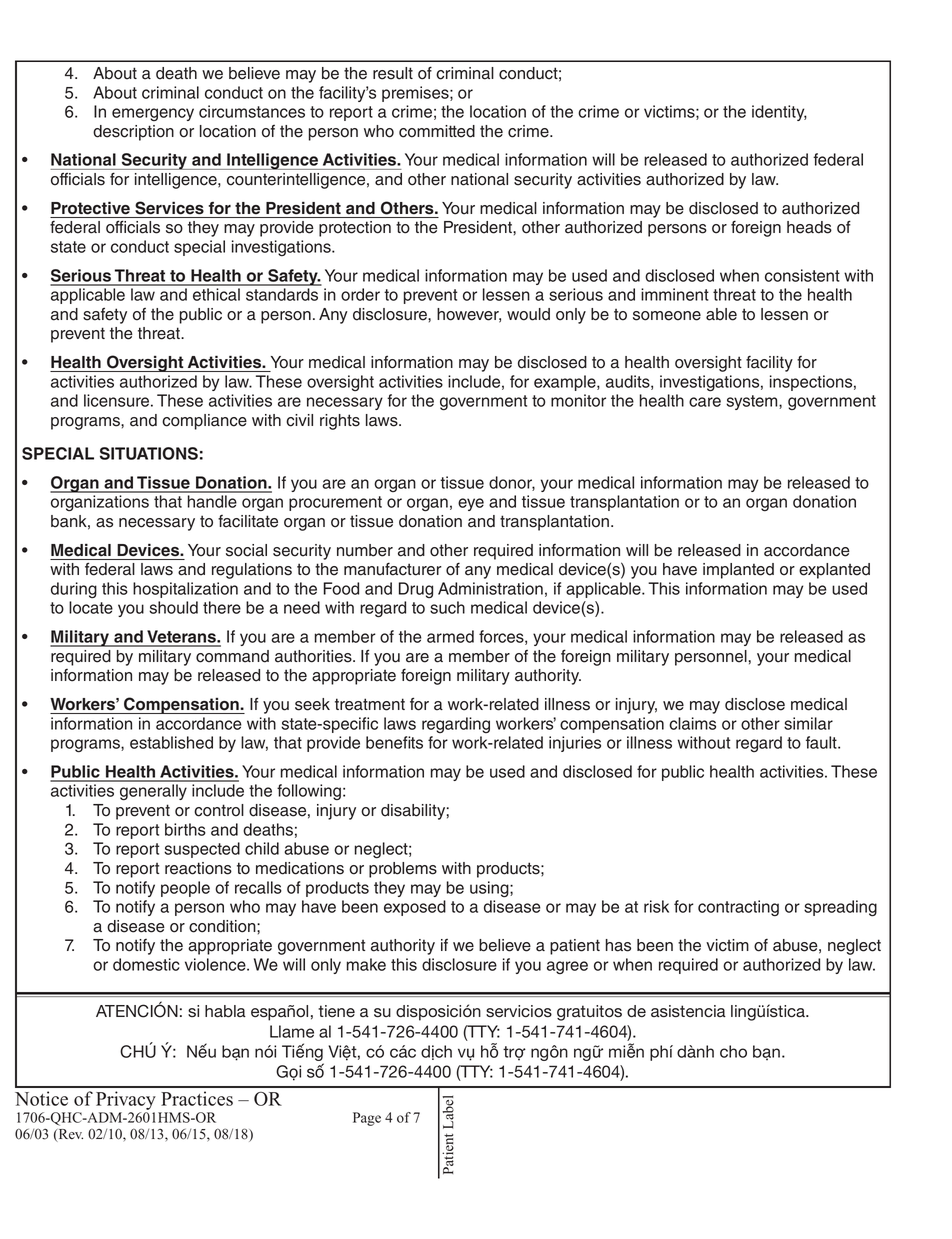  I want to click on problems, so click(403, 870).
